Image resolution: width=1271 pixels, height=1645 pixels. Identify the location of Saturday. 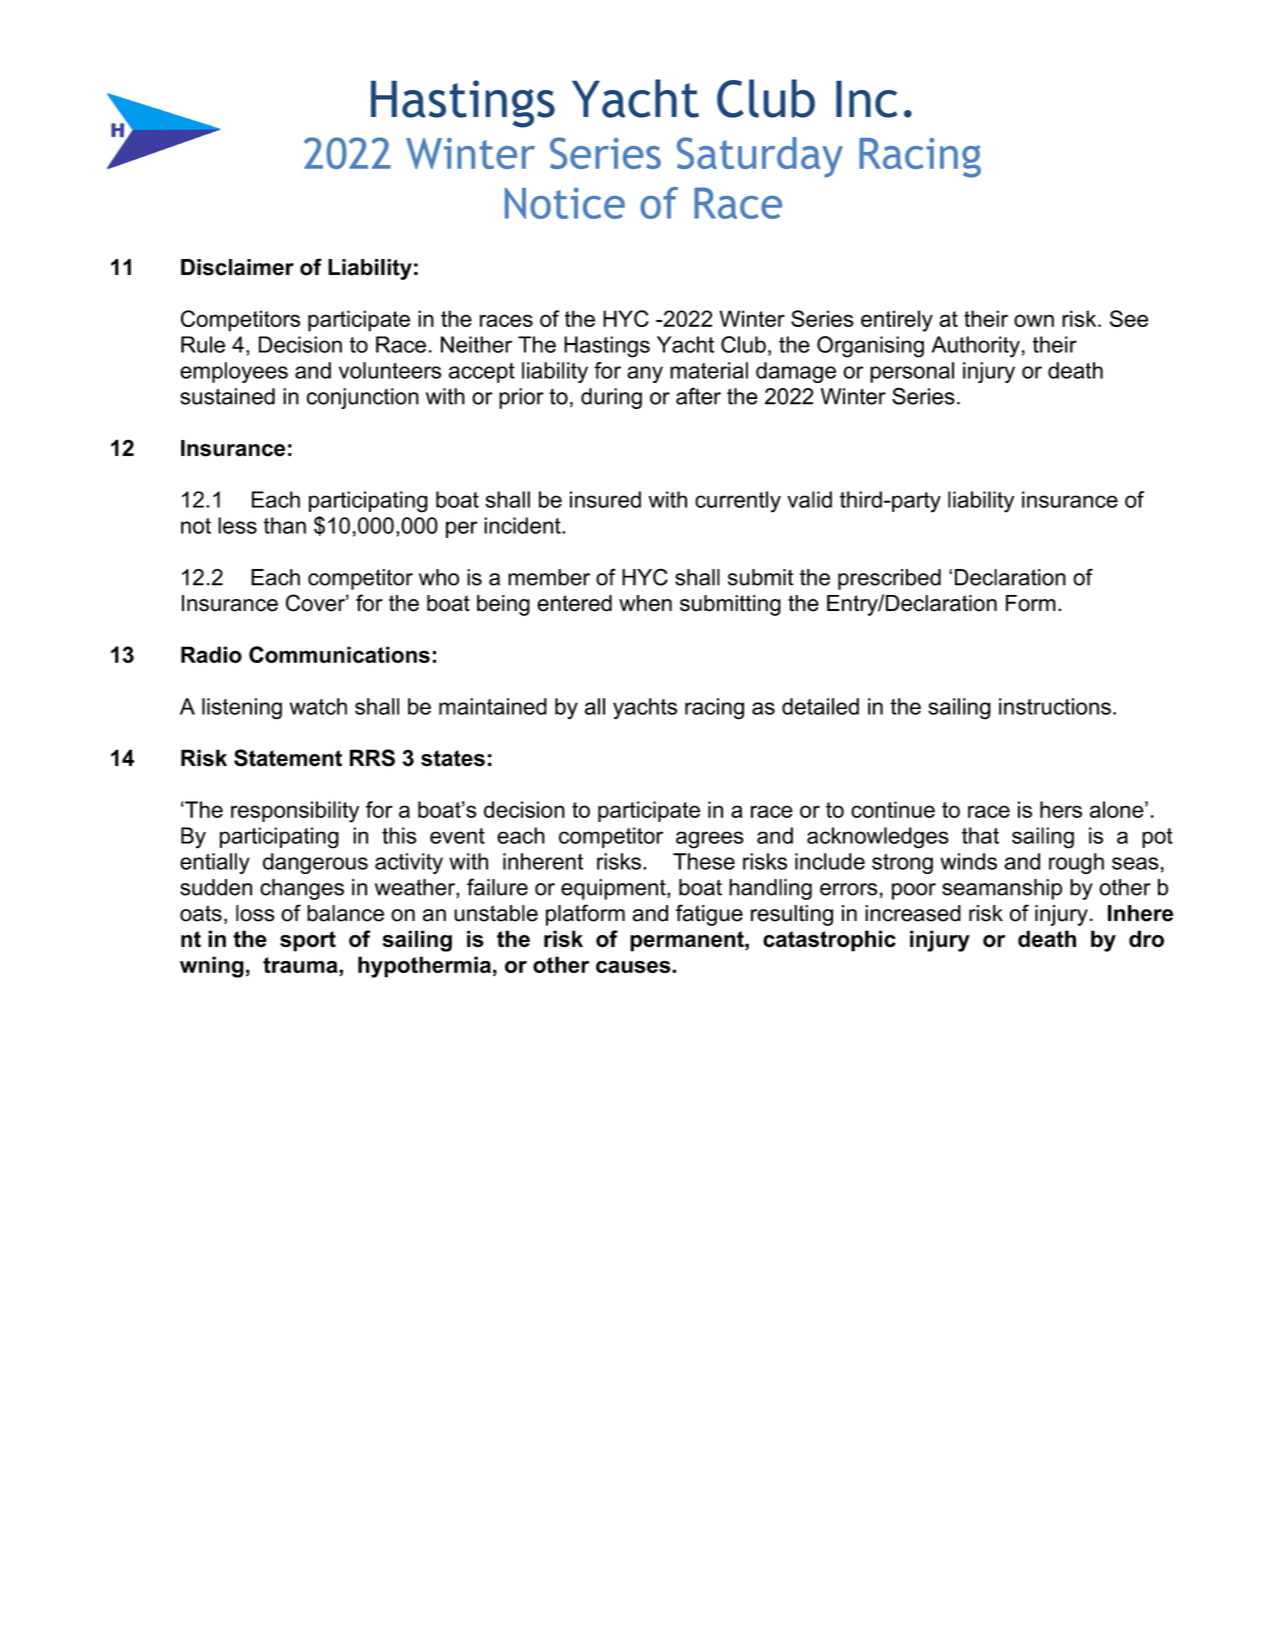
(760, 157).
